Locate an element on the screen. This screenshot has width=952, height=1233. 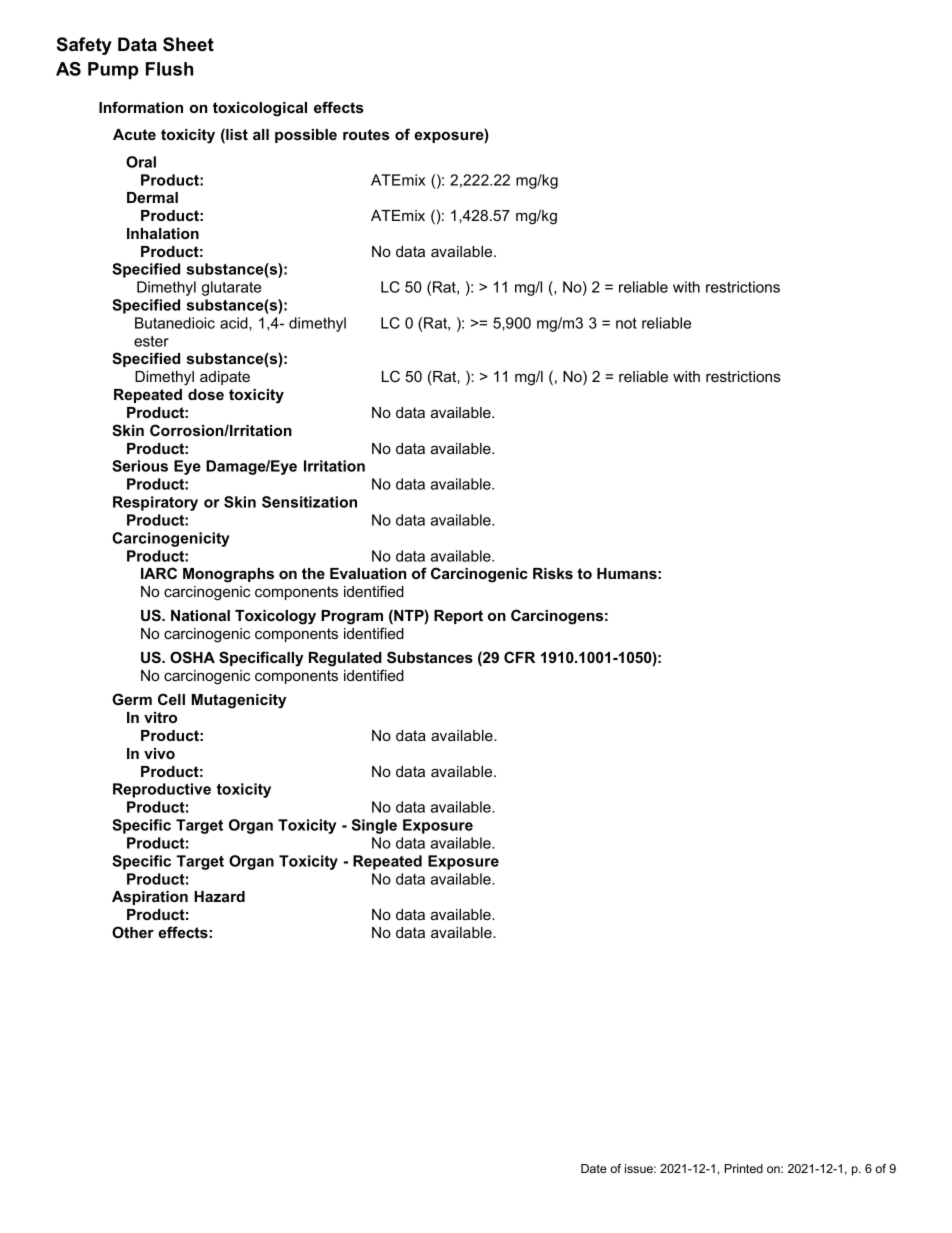
Other is located at coordinates (133, 932).
